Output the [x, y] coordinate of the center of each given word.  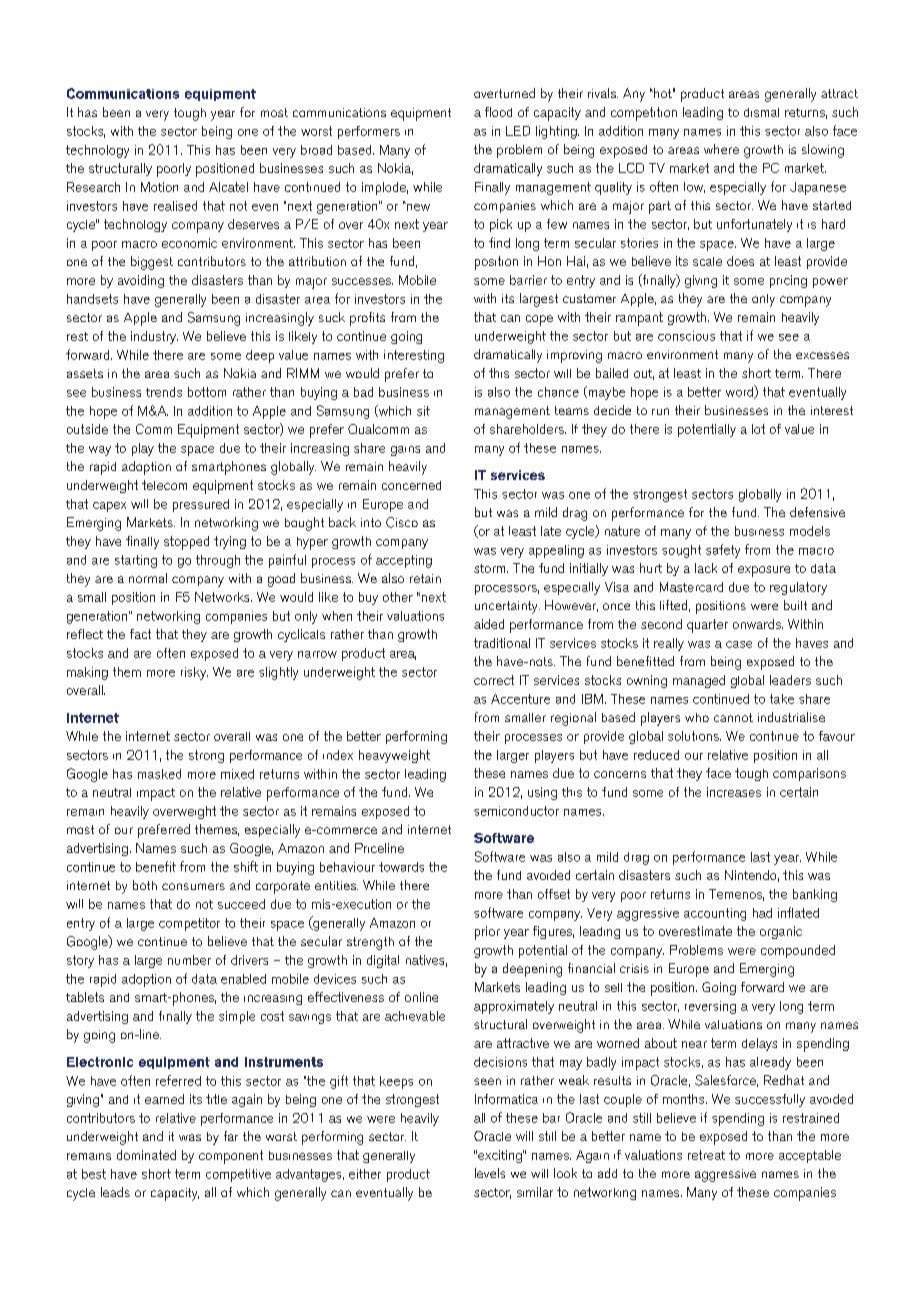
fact [140, 634]
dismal [761, 112]
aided [489, 624]
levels [490, 1173]
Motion [159, 187]
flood [498, 112]
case [739, 644]
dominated [146, 1155]
